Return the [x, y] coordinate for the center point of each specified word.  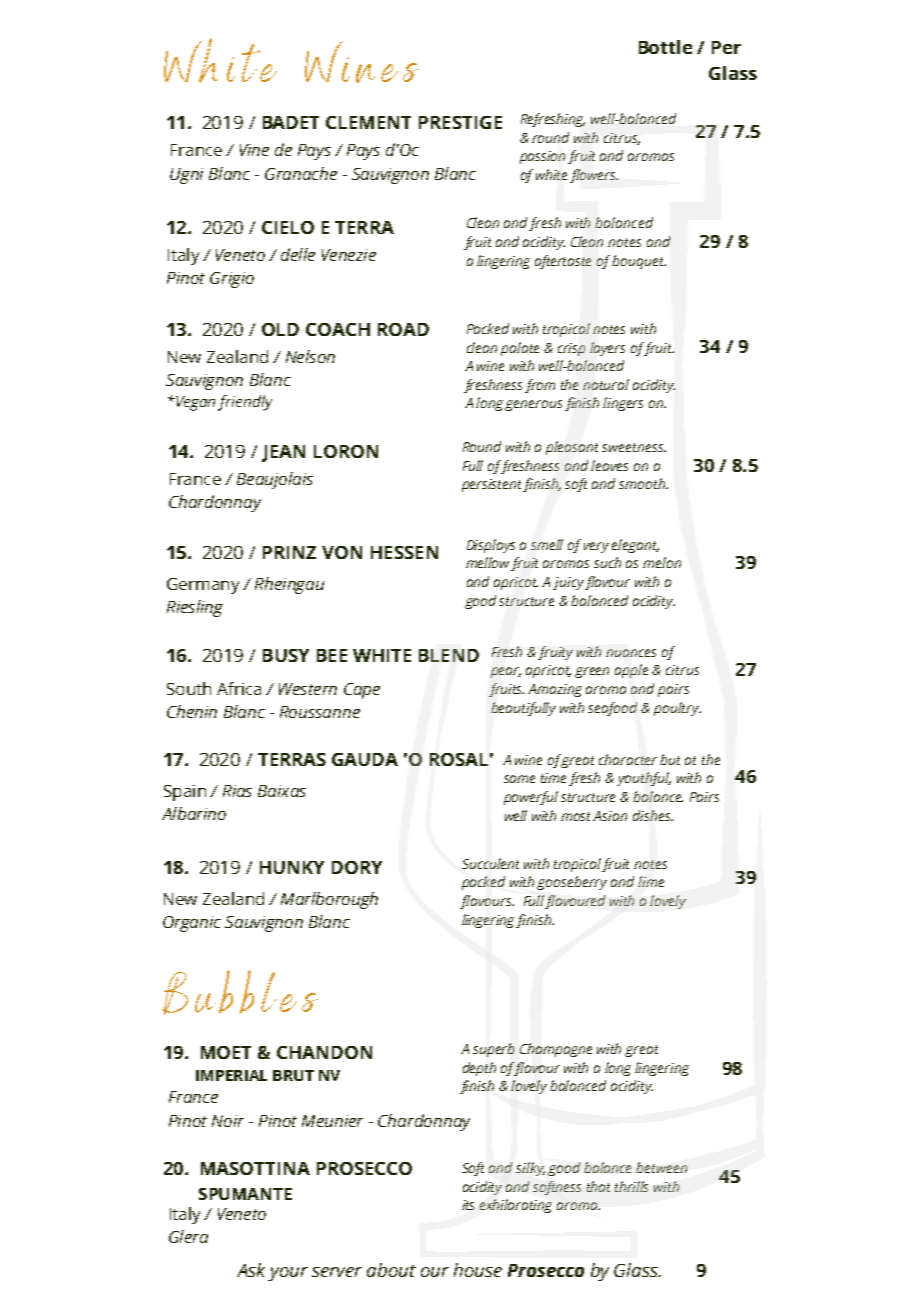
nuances [631, 653]
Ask [251, 1270]
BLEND [449, 655]
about [391, 1270]
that [598, 1186]
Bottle [665, 47]
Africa [239, 688]
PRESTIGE [460, 122]
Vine [254, 150]
